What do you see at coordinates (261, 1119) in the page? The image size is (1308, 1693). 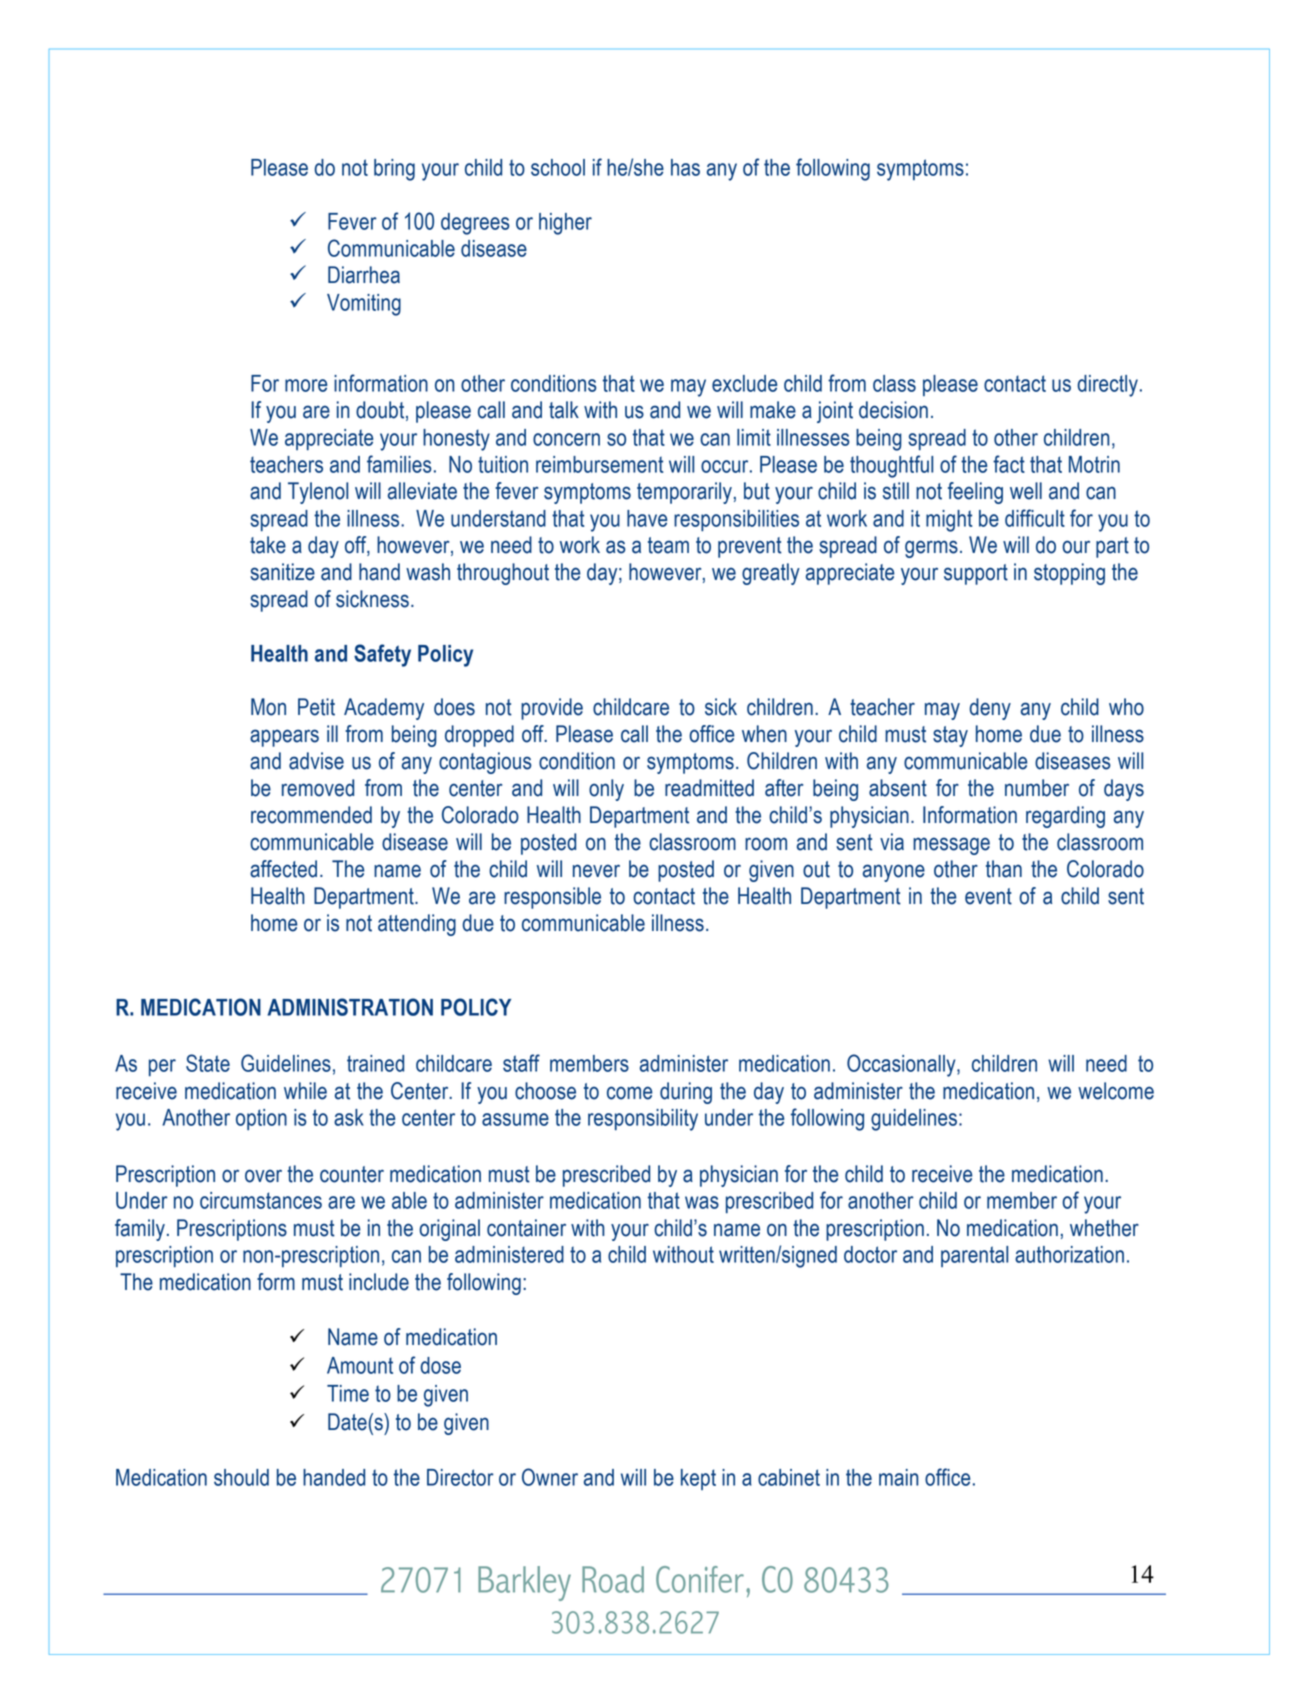 I see `option` at bounding box center [261, 1119].
